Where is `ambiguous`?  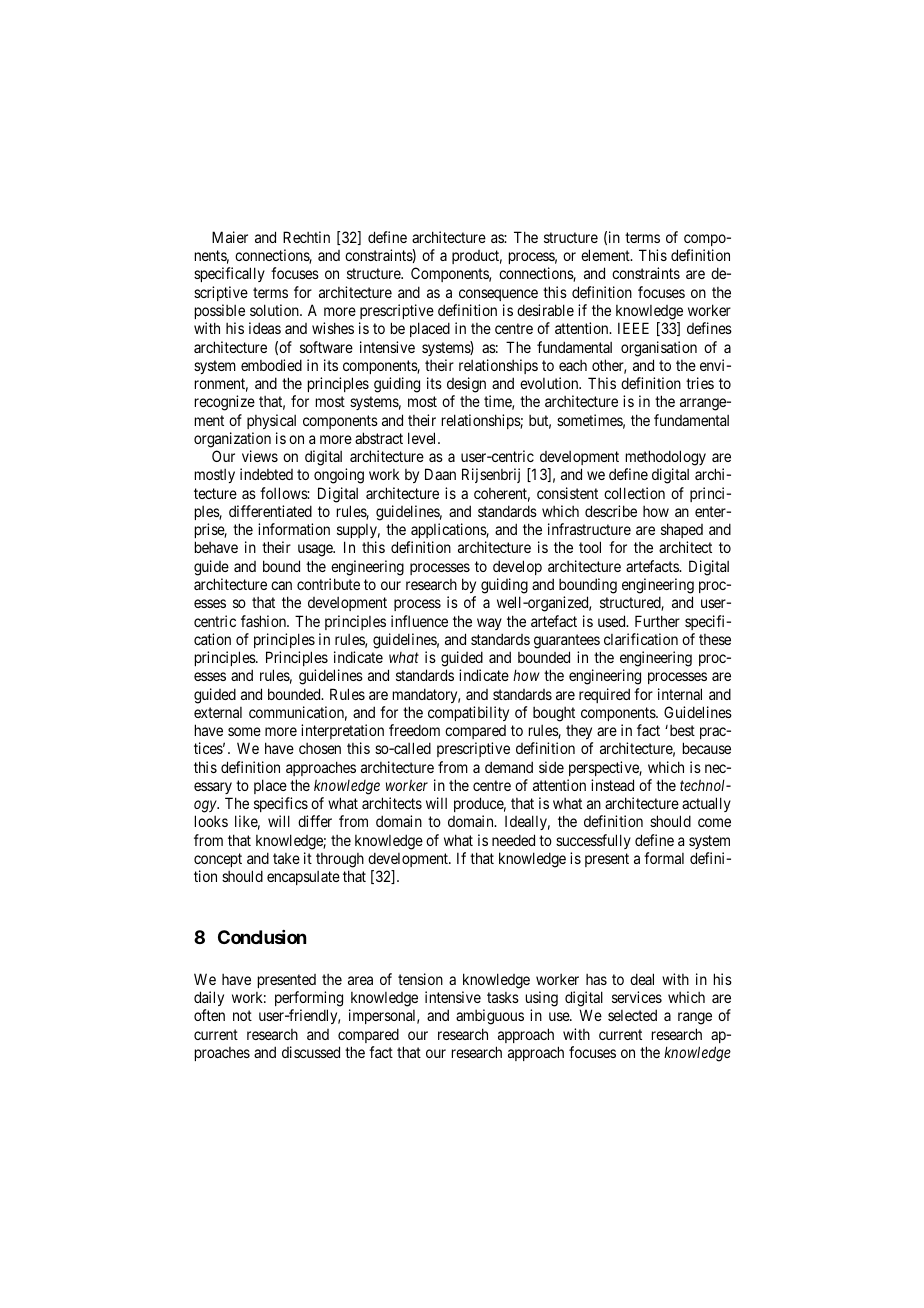
ambiguous is located at coordinates (490, 1017).
